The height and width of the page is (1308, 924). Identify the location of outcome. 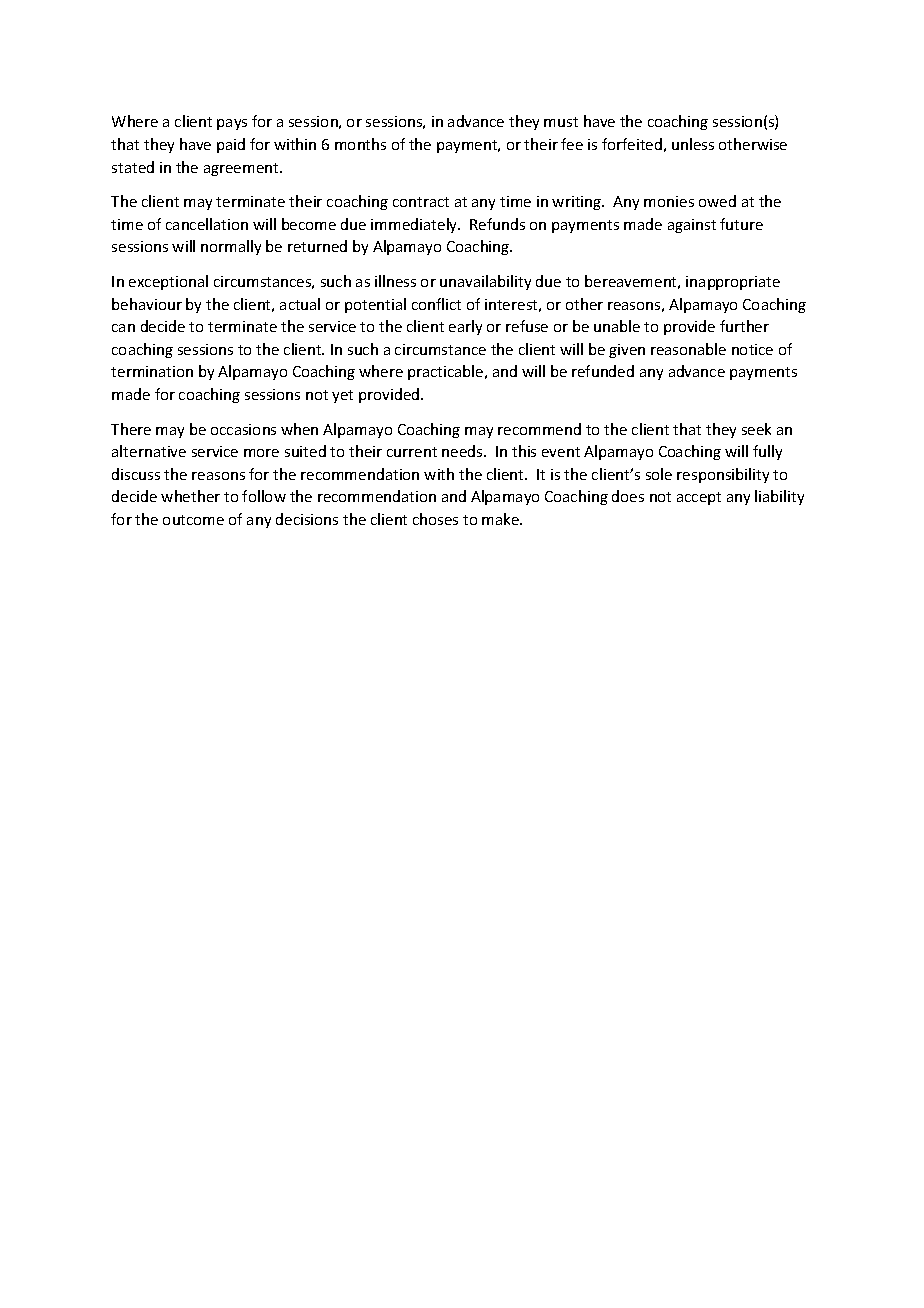
(193, 520).
